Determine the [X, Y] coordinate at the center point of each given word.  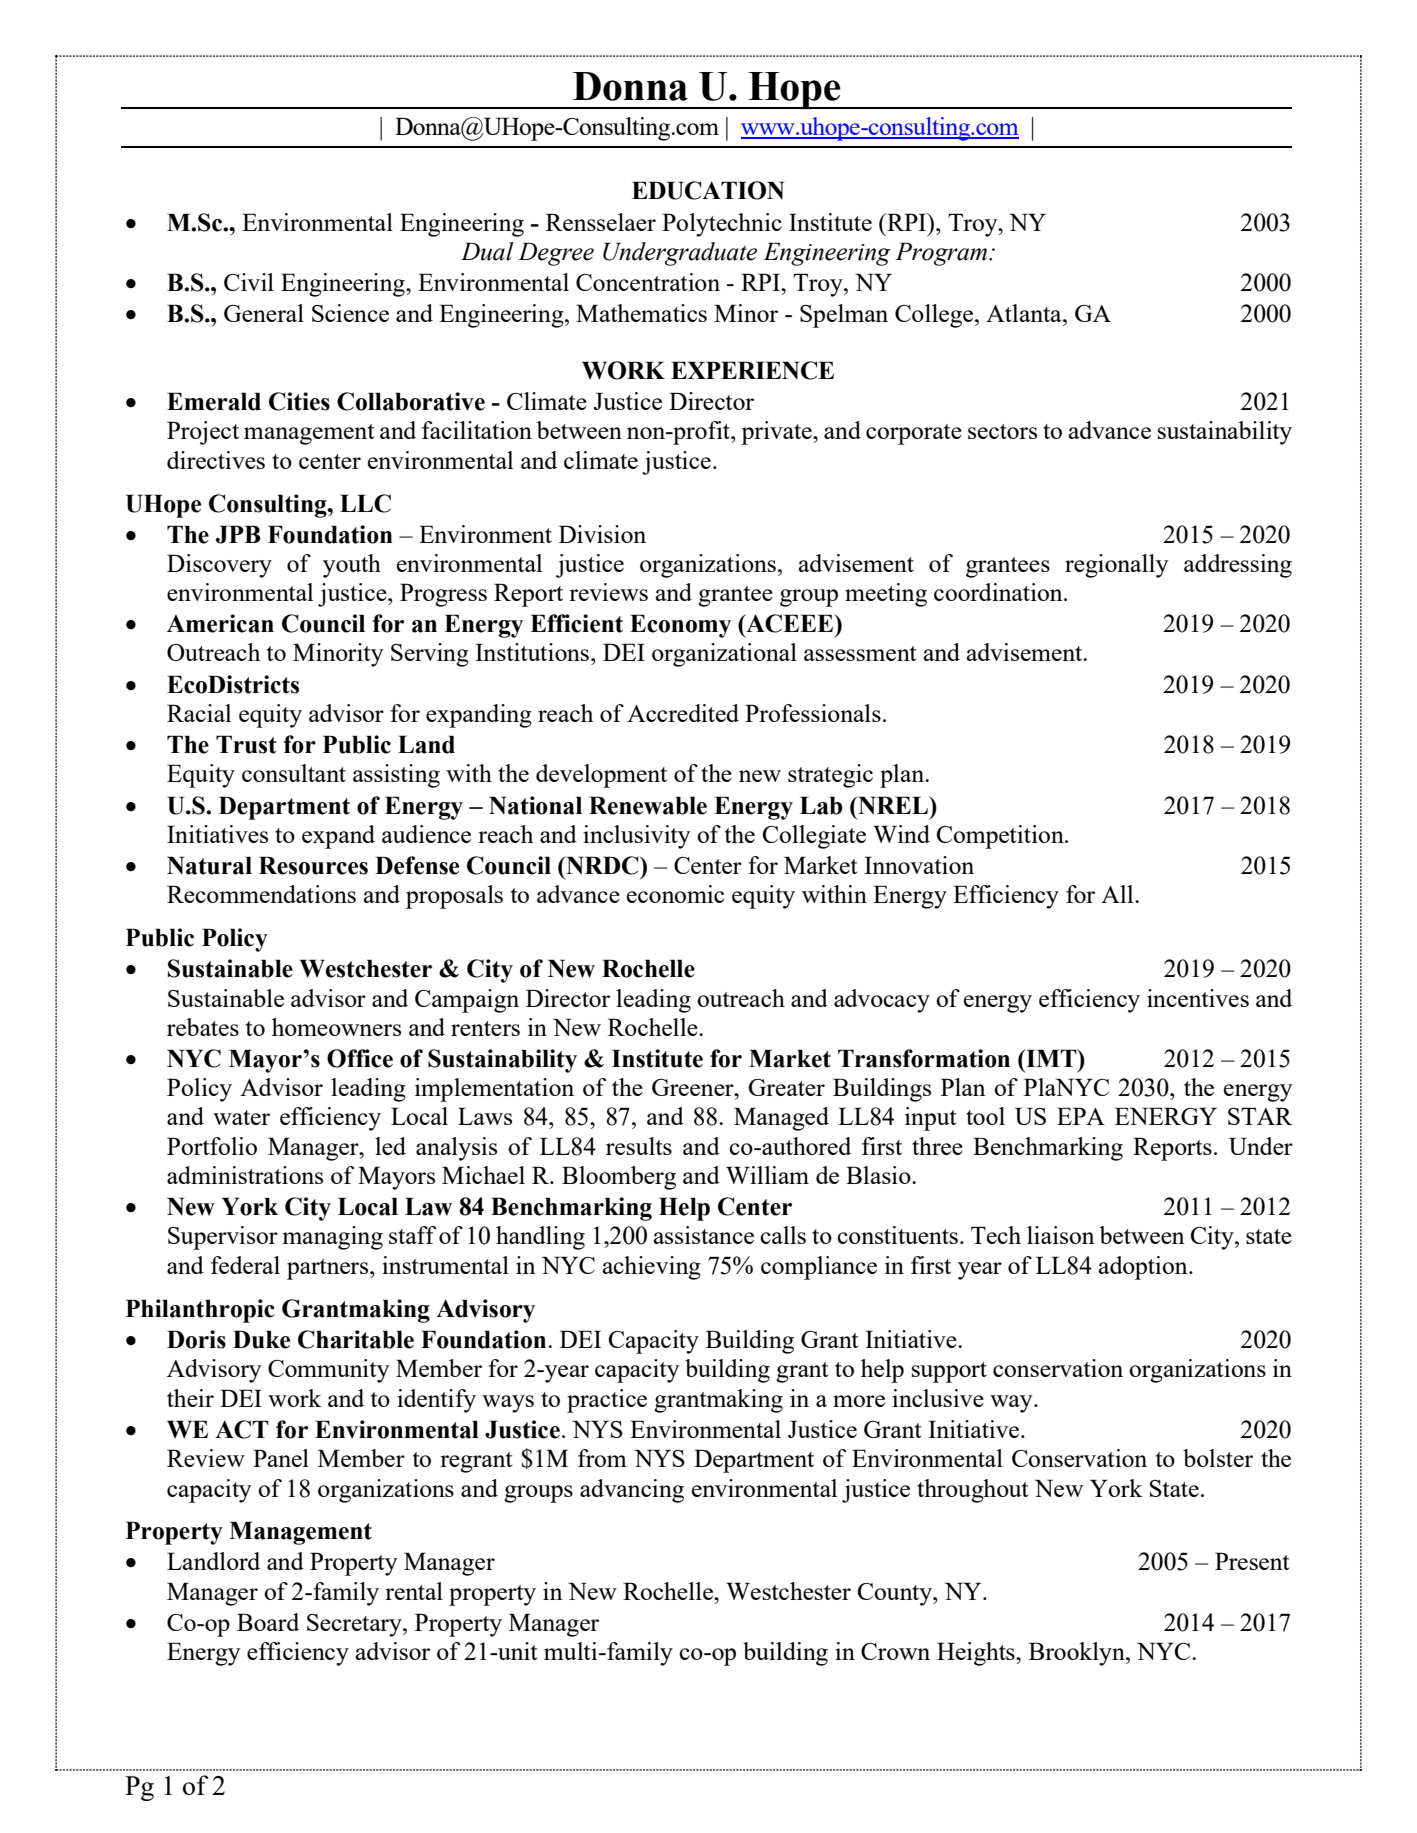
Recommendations [261, 894]
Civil [249, 282]
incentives [1198, 998]
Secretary [355, 1625]
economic [675, 894]
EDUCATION [708, 190]
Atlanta [1025, 313]
